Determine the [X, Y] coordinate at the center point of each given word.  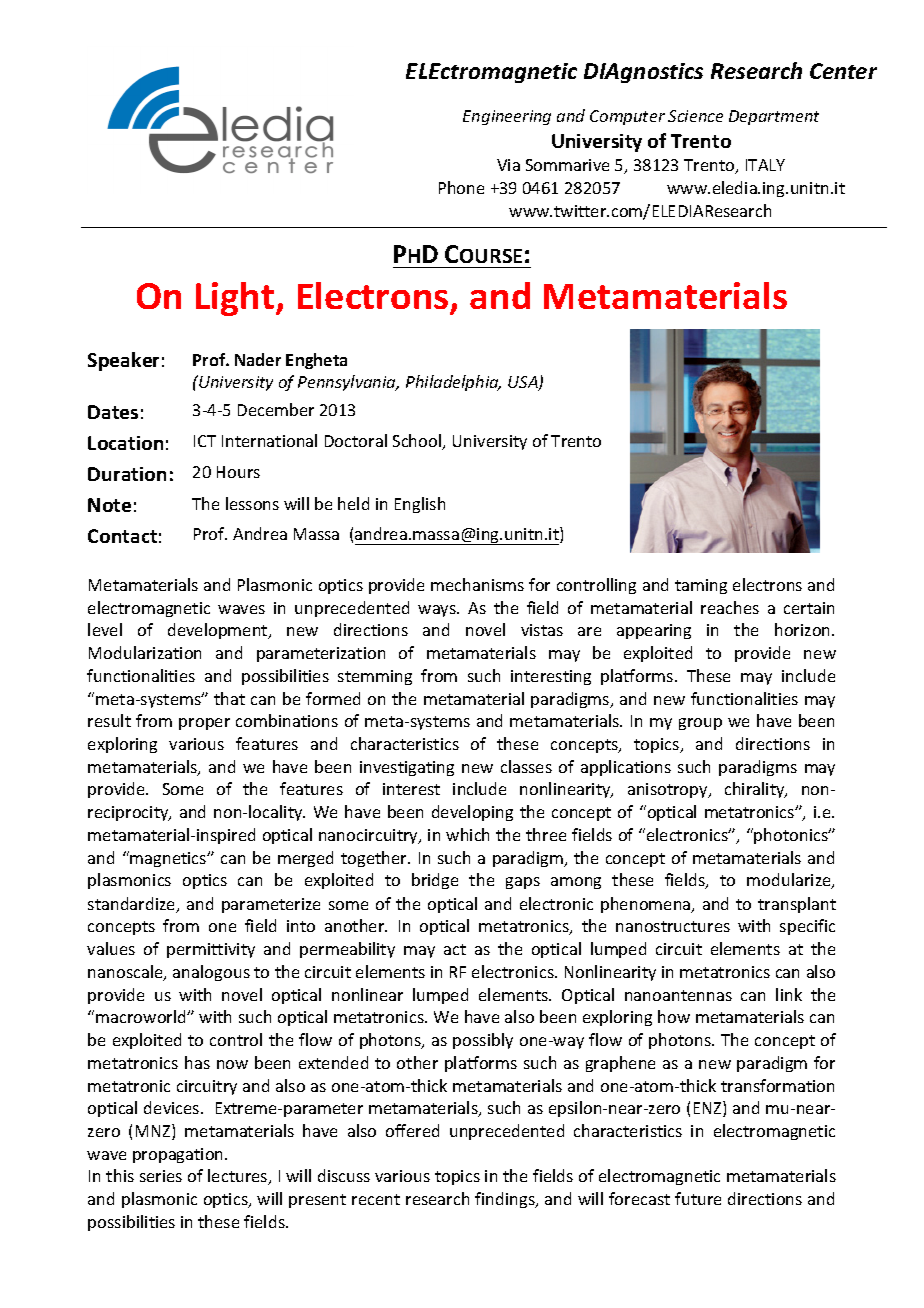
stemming [375, 677]
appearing [654, 631]
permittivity [211, 950]
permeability [347, 950]
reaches [730, 607]
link [789, 994]
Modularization [145, 652]
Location [125, 443]
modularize [790, 881]
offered [412, 1130]
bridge [435, 881]
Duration [127, 474]
